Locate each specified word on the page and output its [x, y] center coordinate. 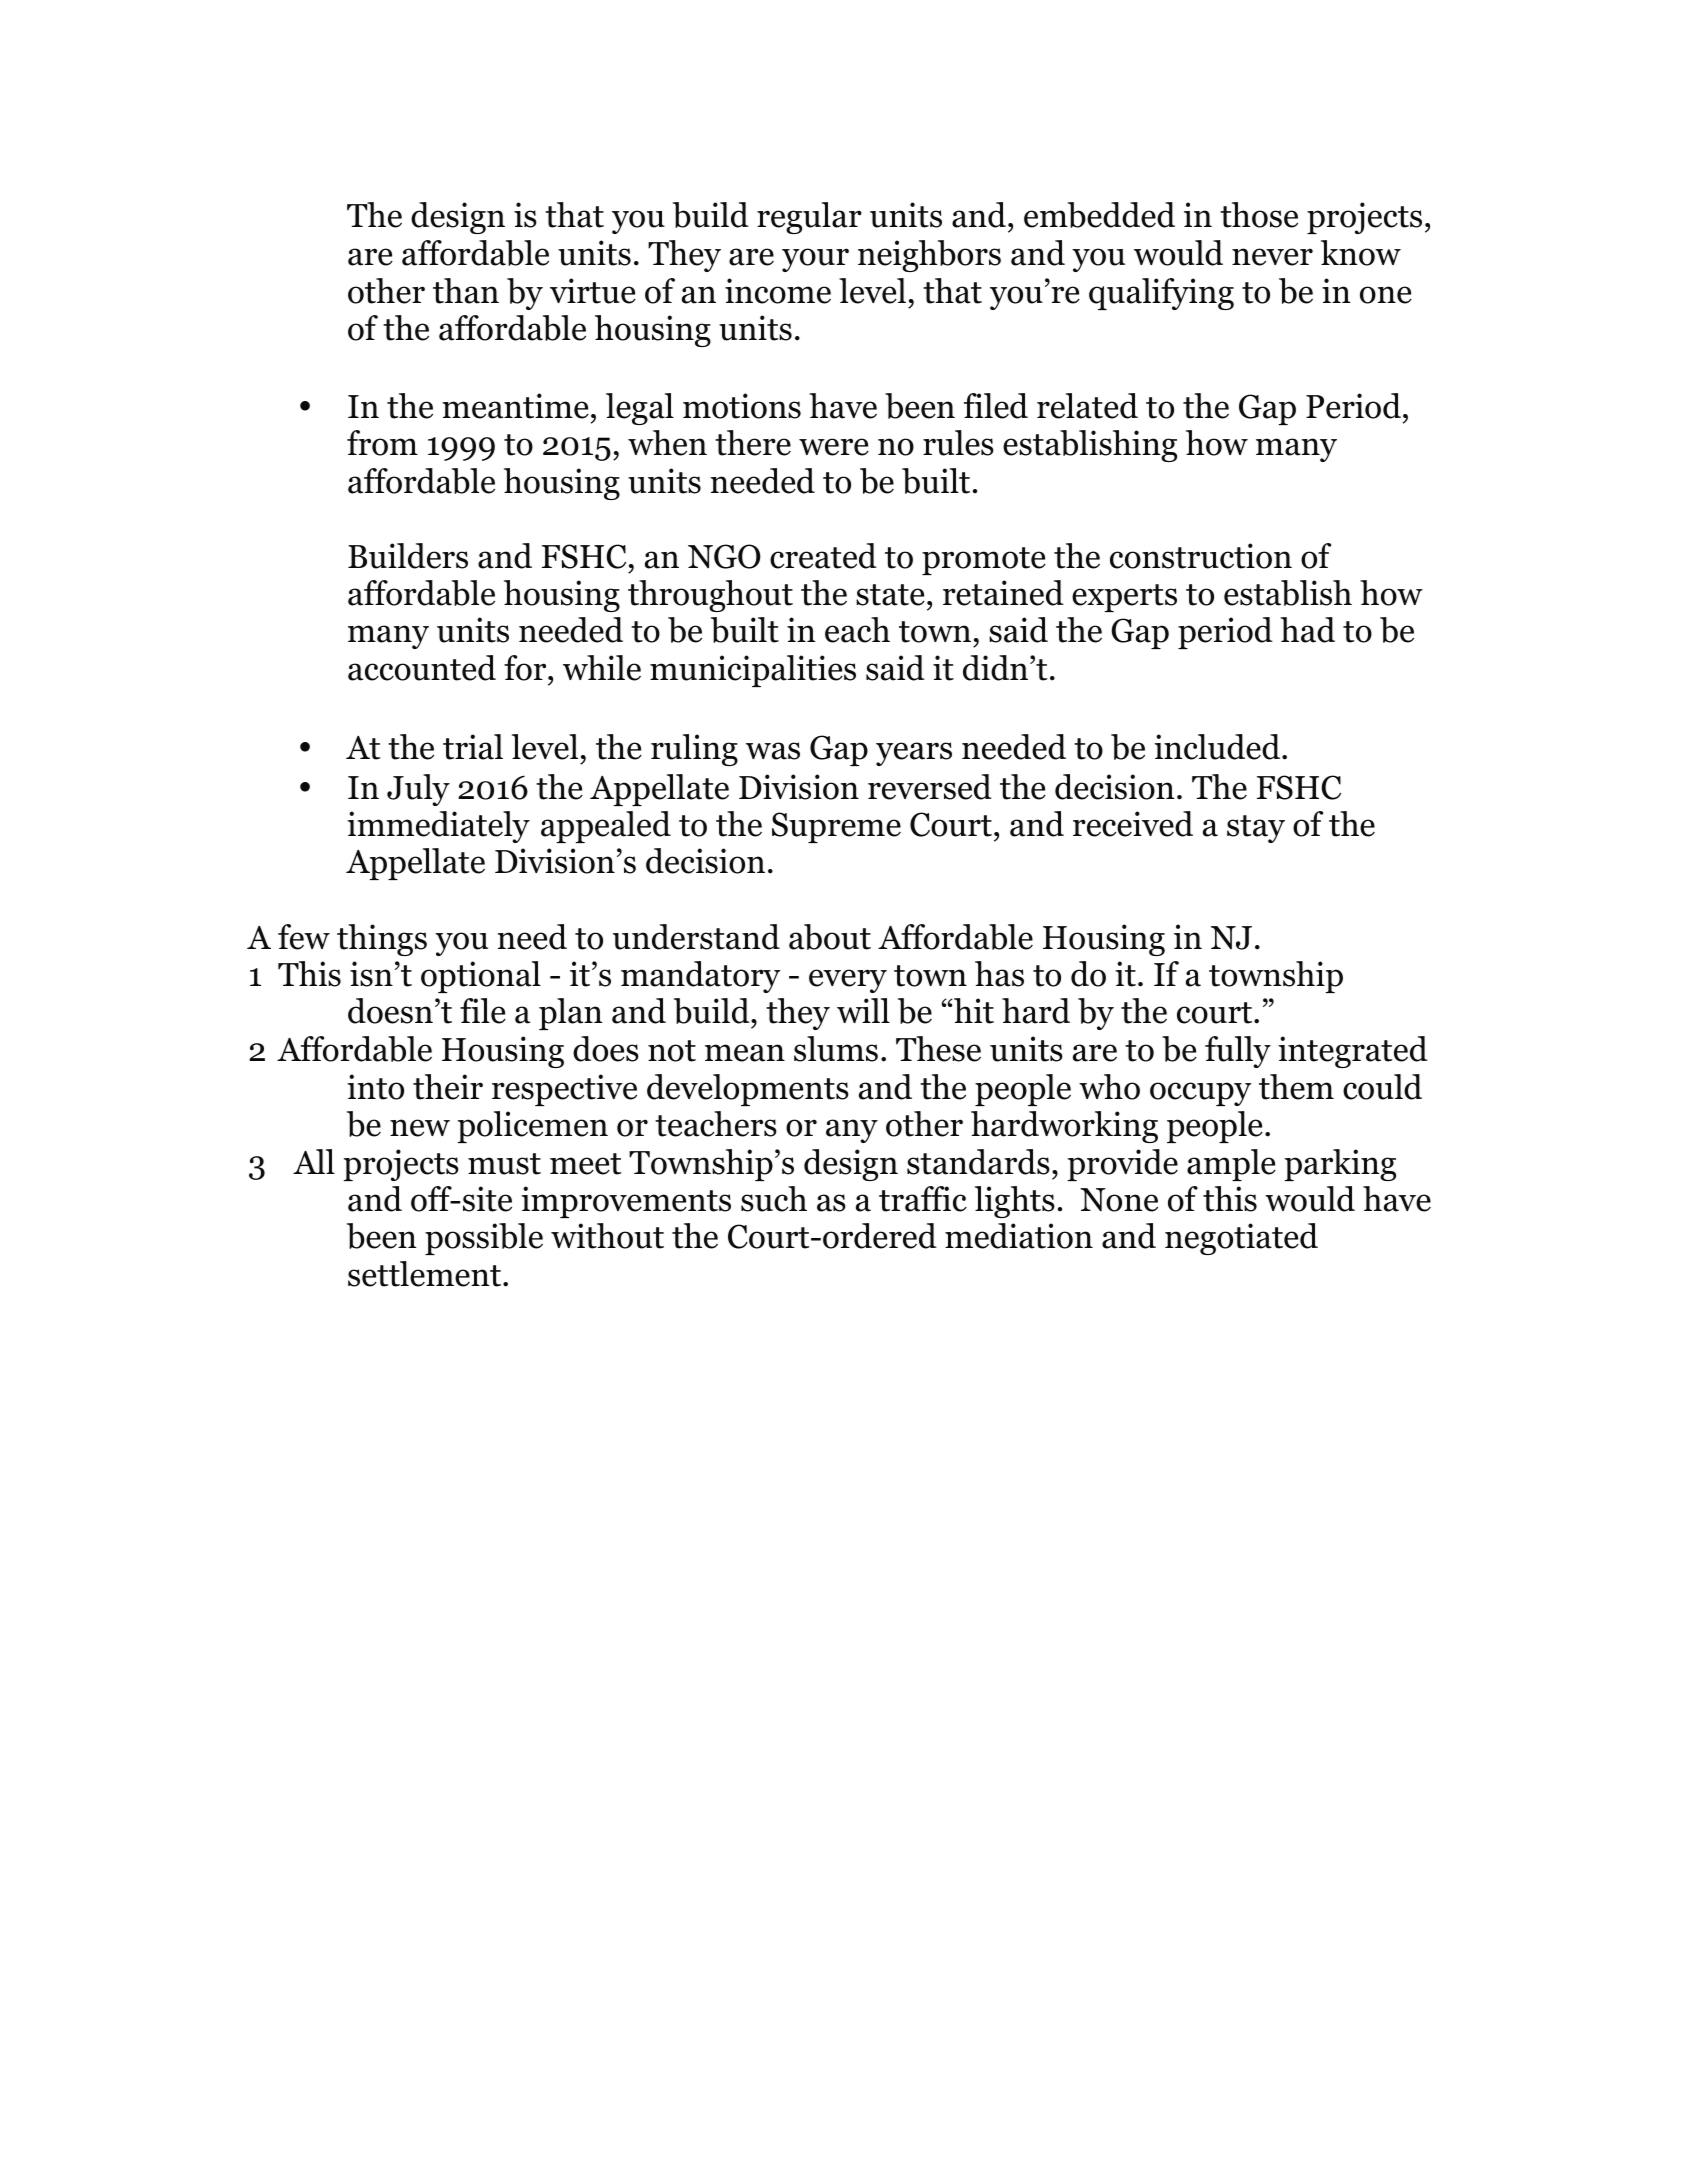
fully [1238, 1052]
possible [484, 1239]
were [834, 447]
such [774, 1199]
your [815, 260]
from [382, 443]
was [773, 751]
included [1218, 747]
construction [1201, 556]
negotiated [1241, 1239]
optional [481, 977]
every [848, 981]
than [466, 291]
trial [473, 747]
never [1272, 257]
